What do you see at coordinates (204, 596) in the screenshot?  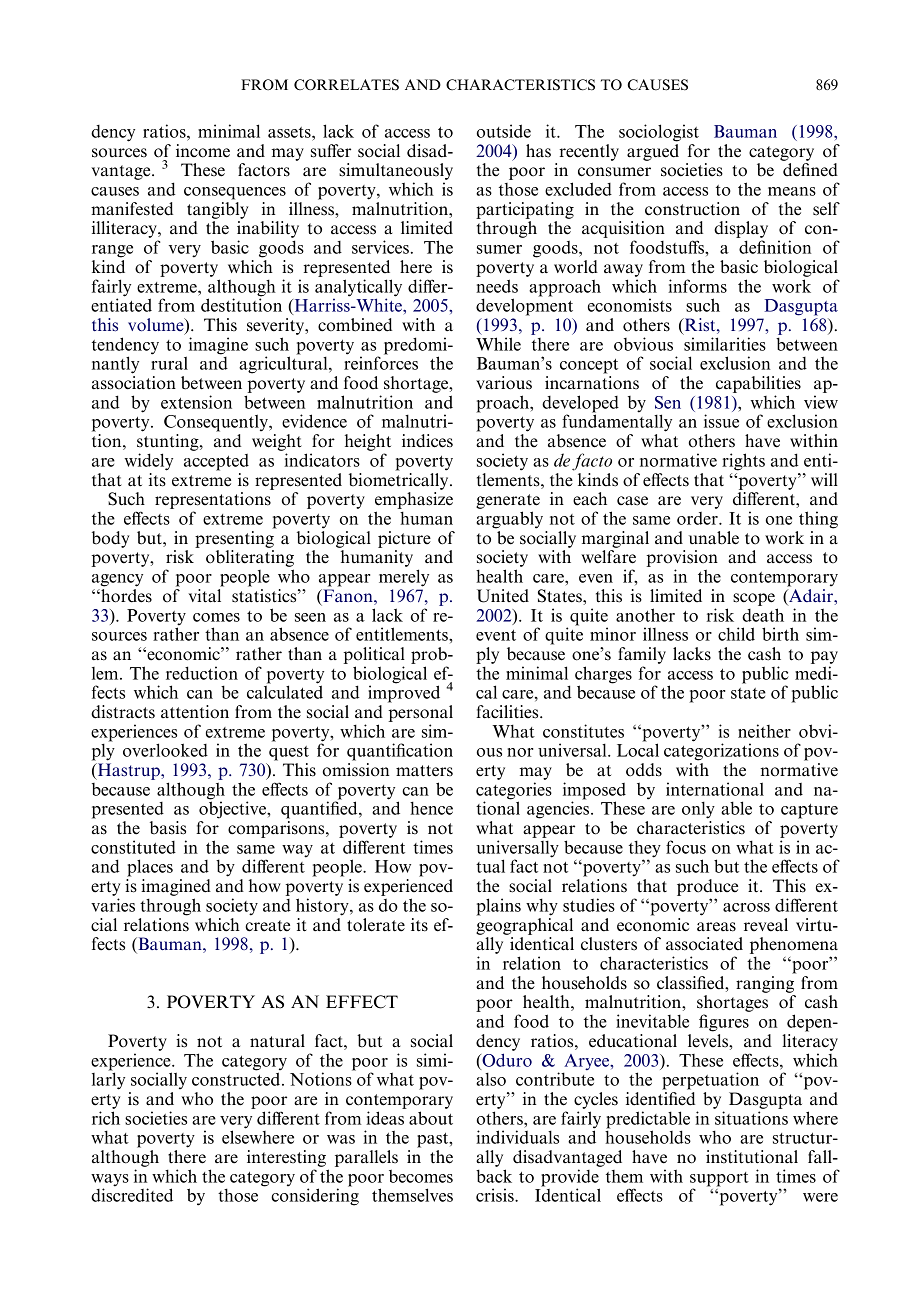 I see `vital` at bounding box center [204, 596].
